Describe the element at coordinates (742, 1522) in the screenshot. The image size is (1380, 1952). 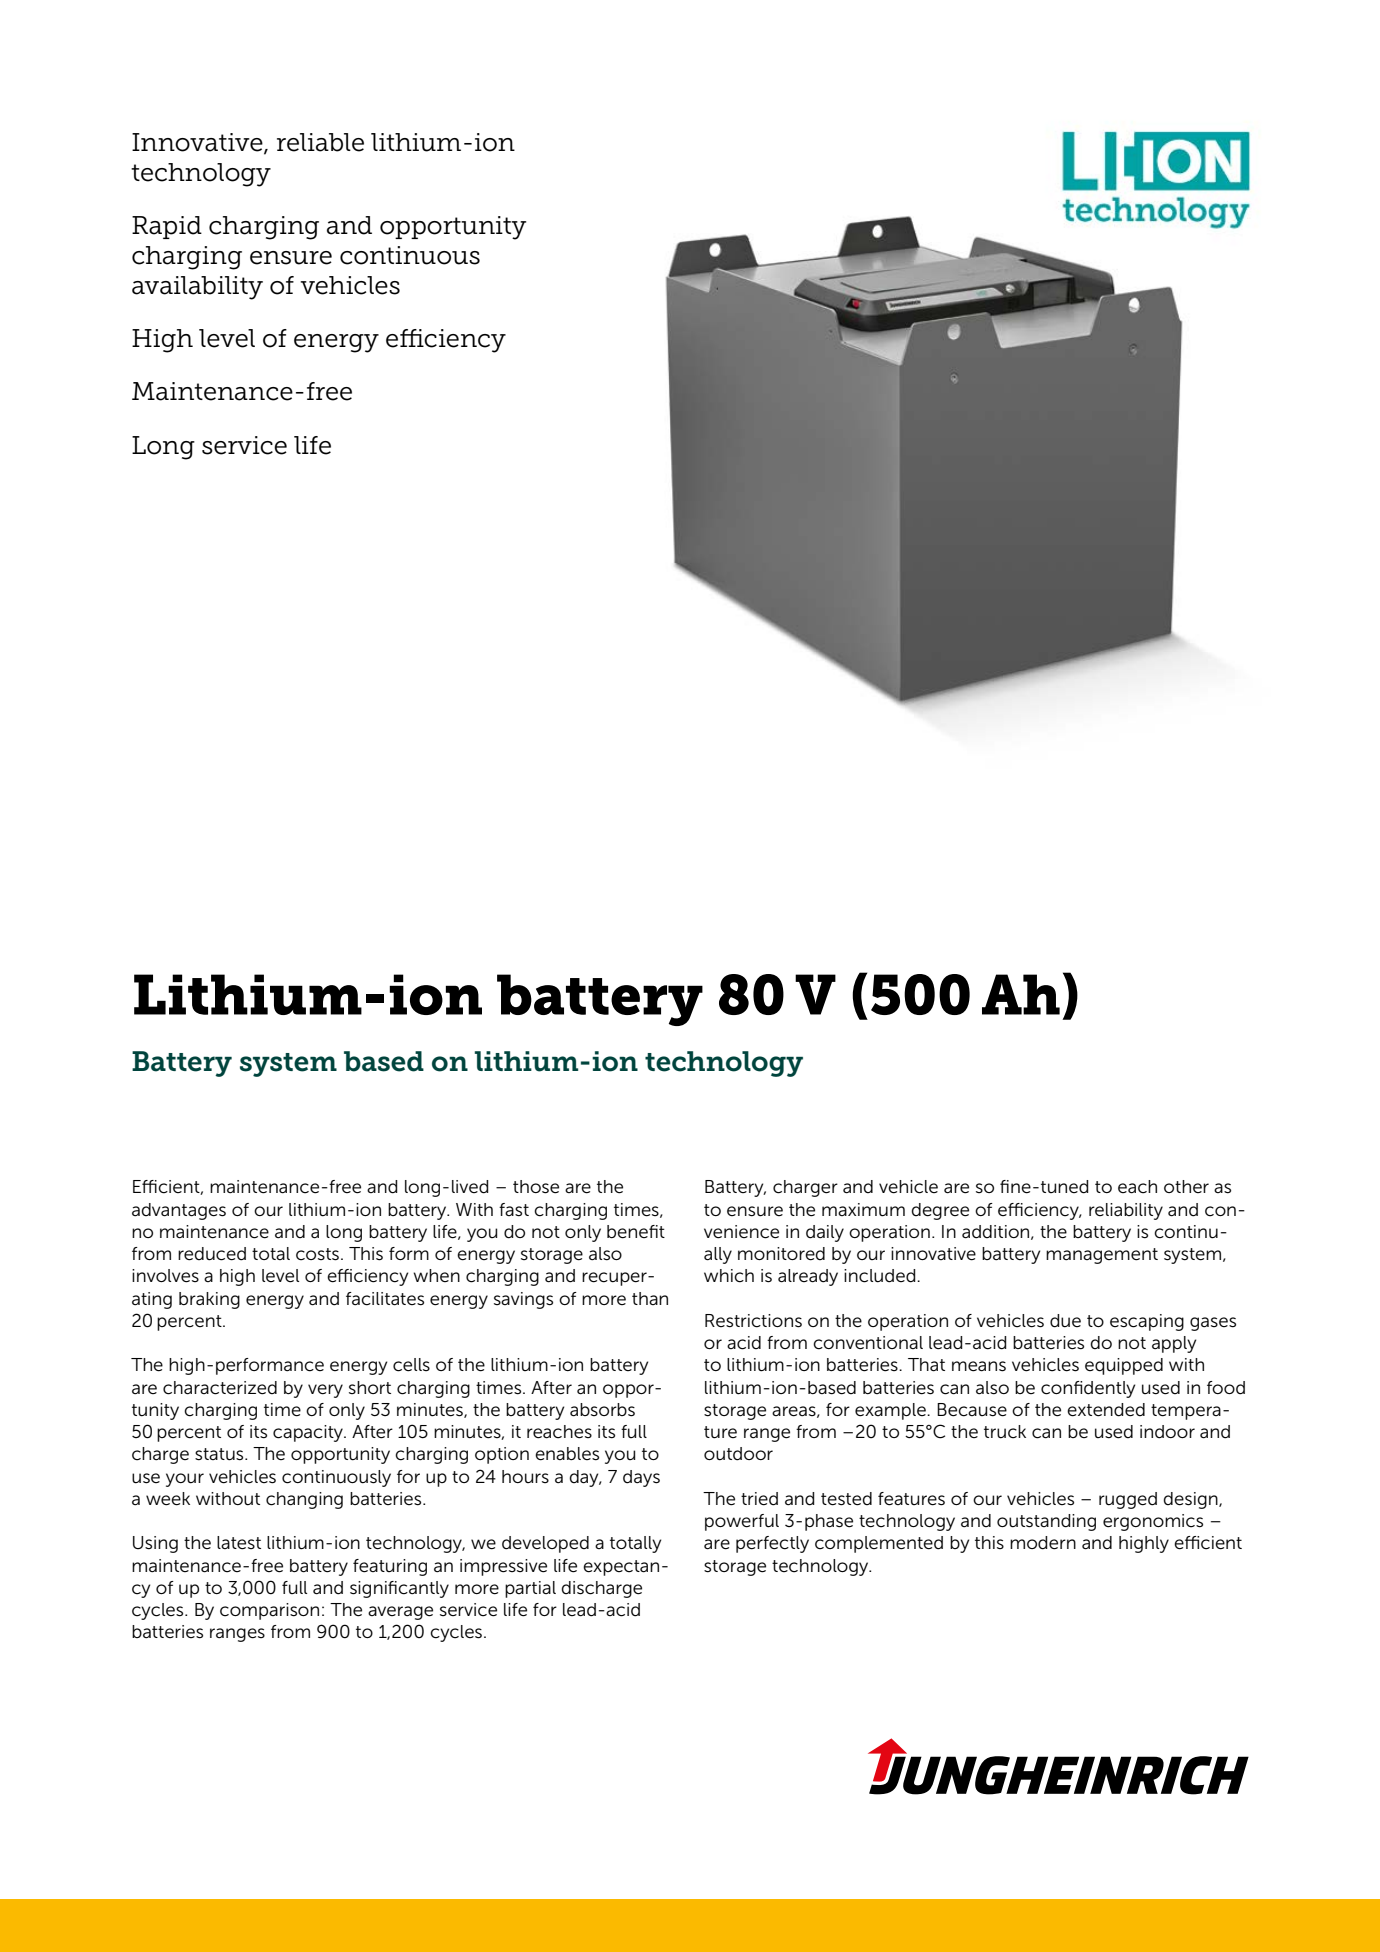
I see `powerful` at that location.
